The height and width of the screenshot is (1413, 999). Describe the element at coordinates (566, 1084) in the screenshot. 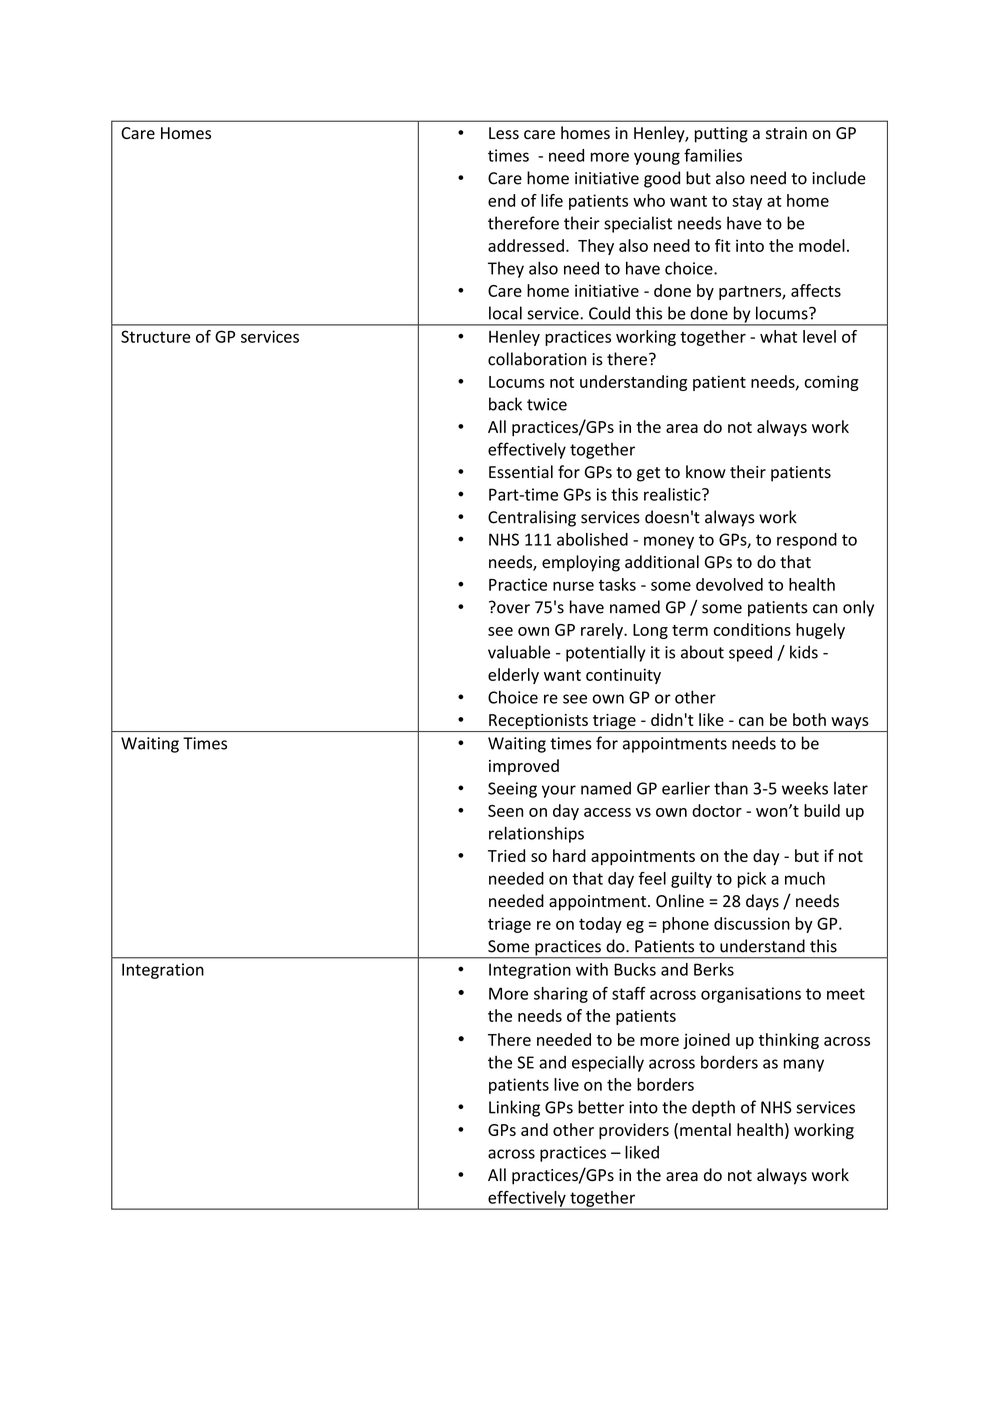

I see `live` at that location.
